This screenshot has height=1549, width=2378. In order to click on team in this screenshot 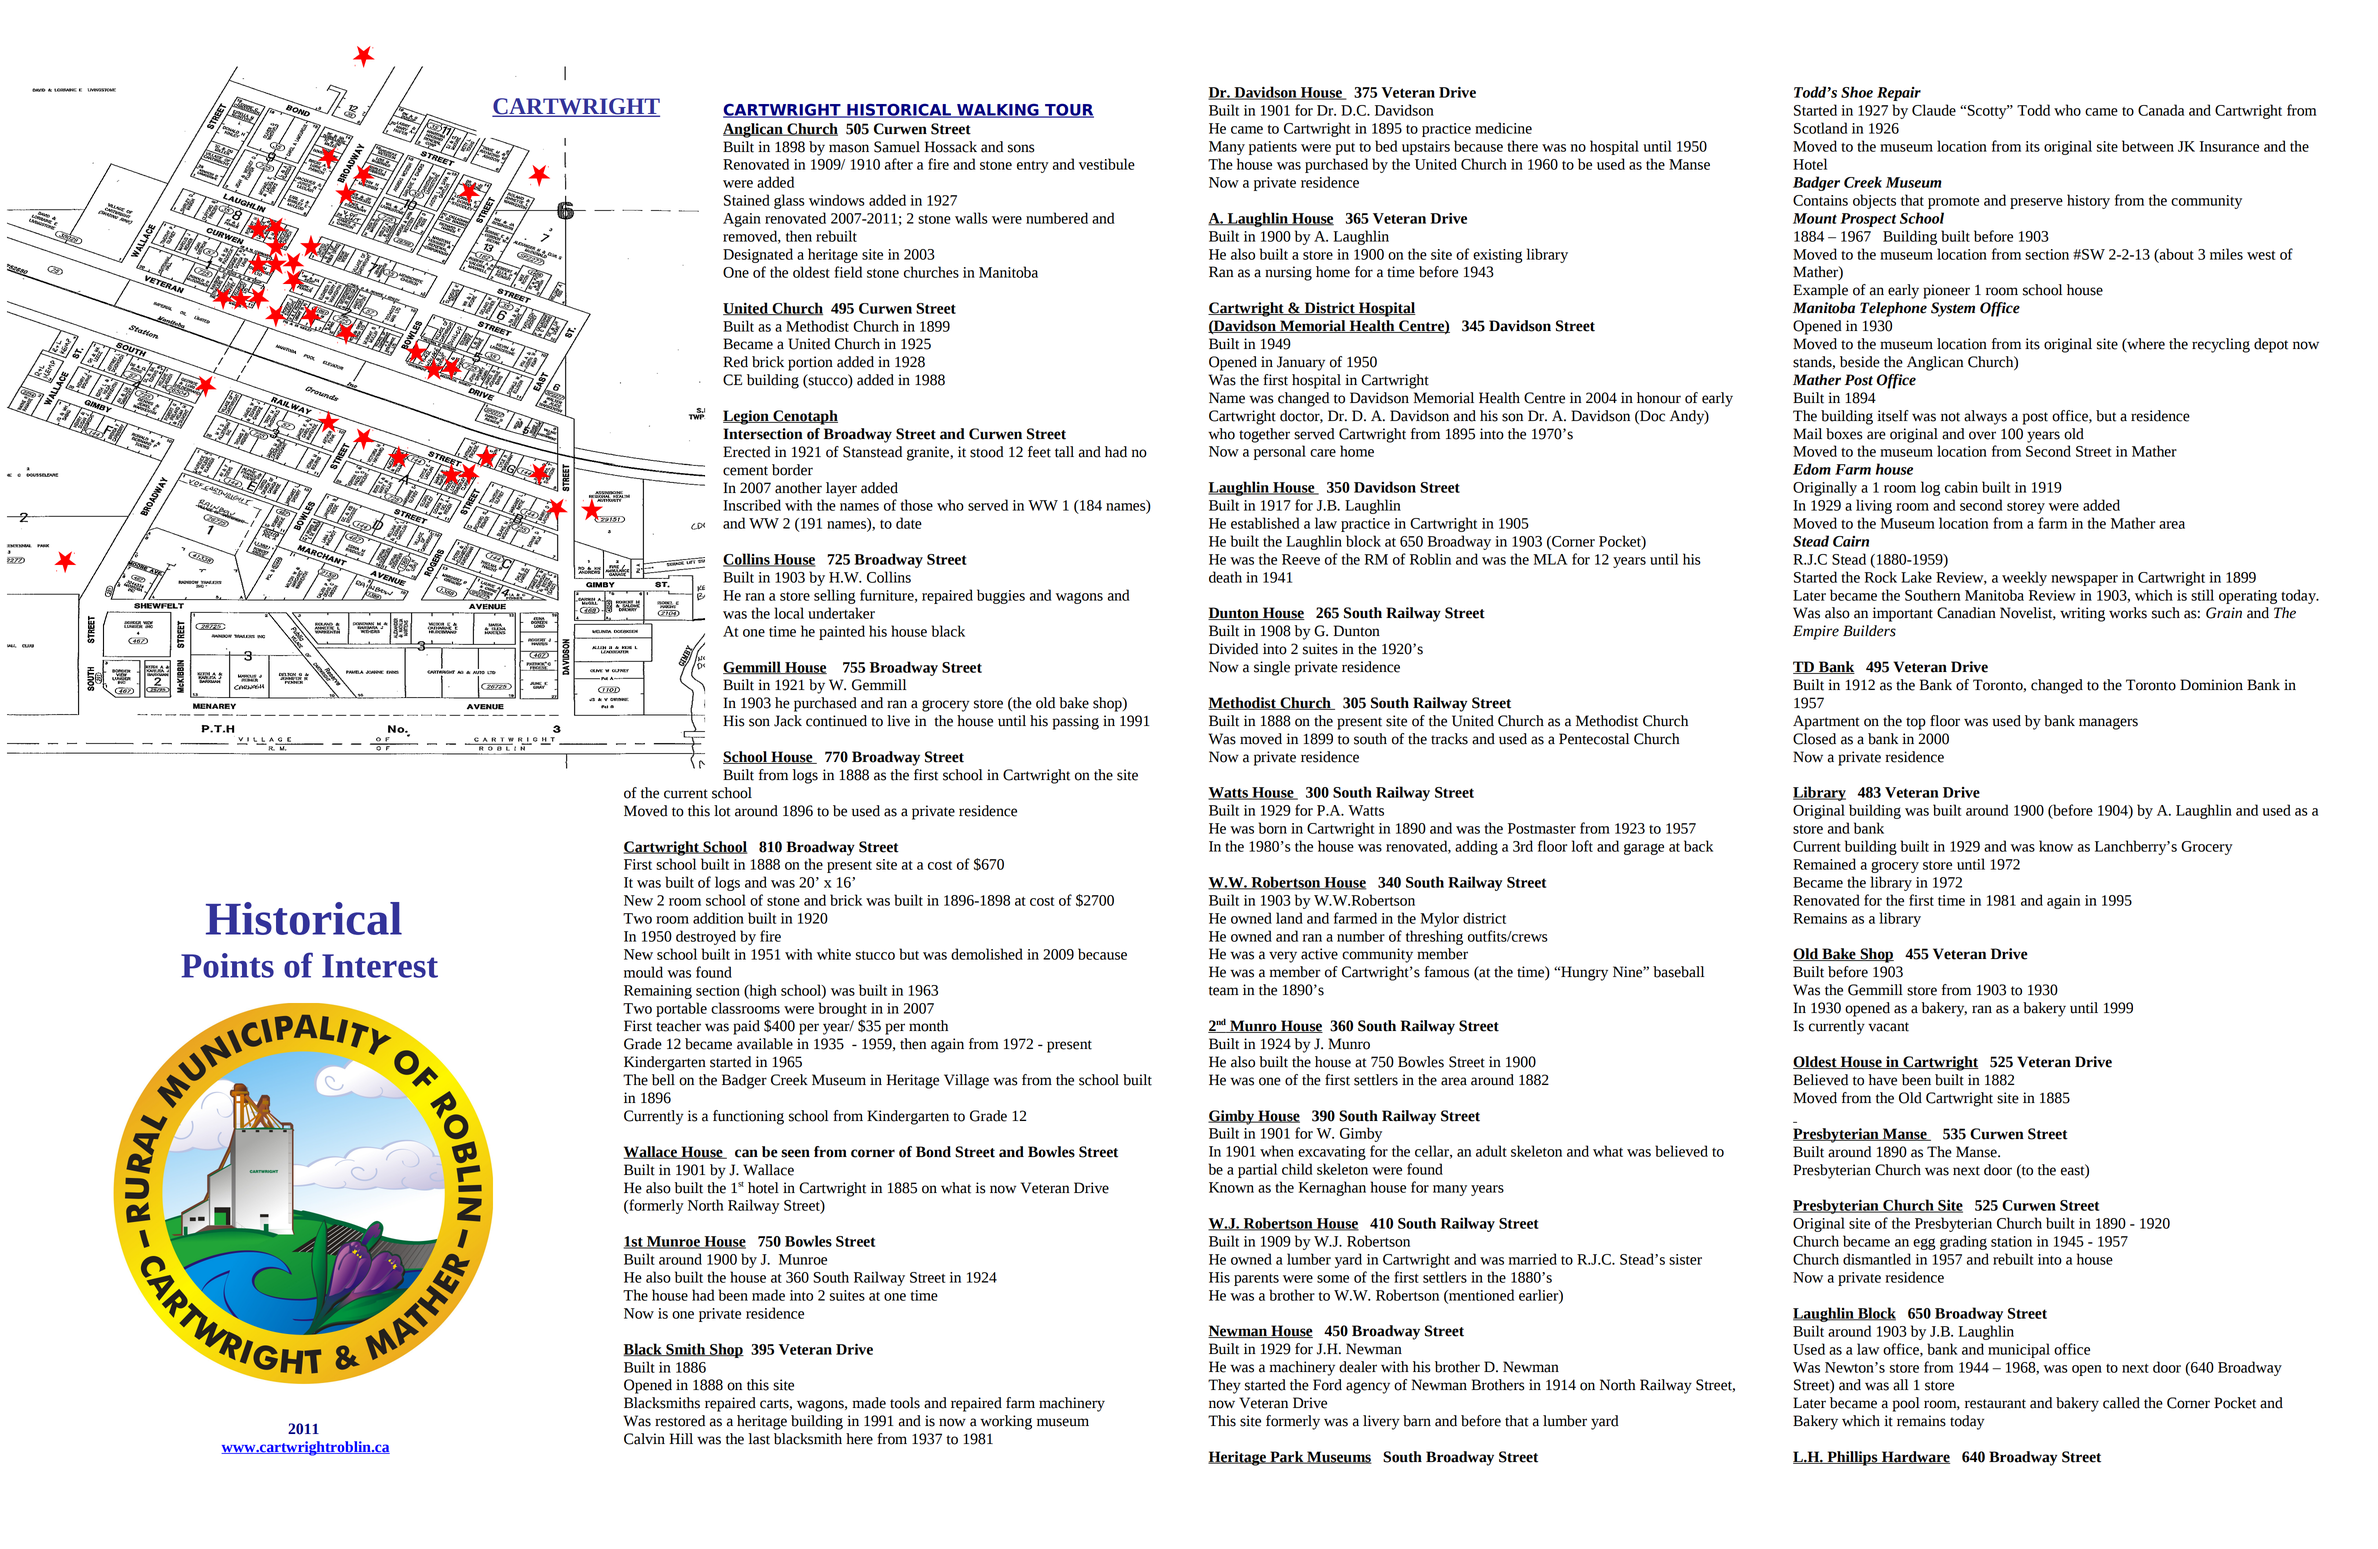, I will do `click(1224, 991)`.
